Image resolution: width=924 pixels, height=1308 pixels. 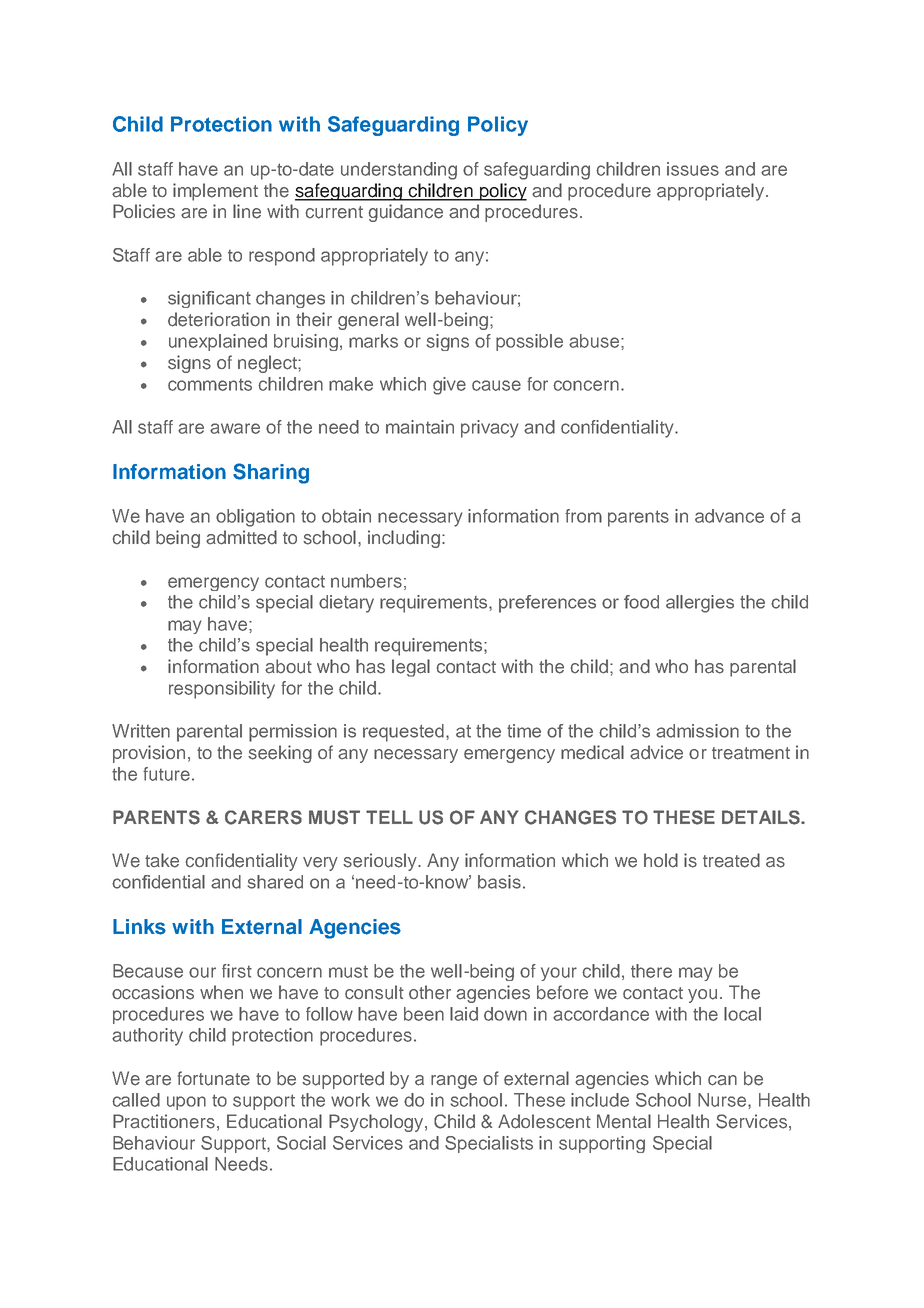 I want to click on guidance, so click(x=406, y=213).
